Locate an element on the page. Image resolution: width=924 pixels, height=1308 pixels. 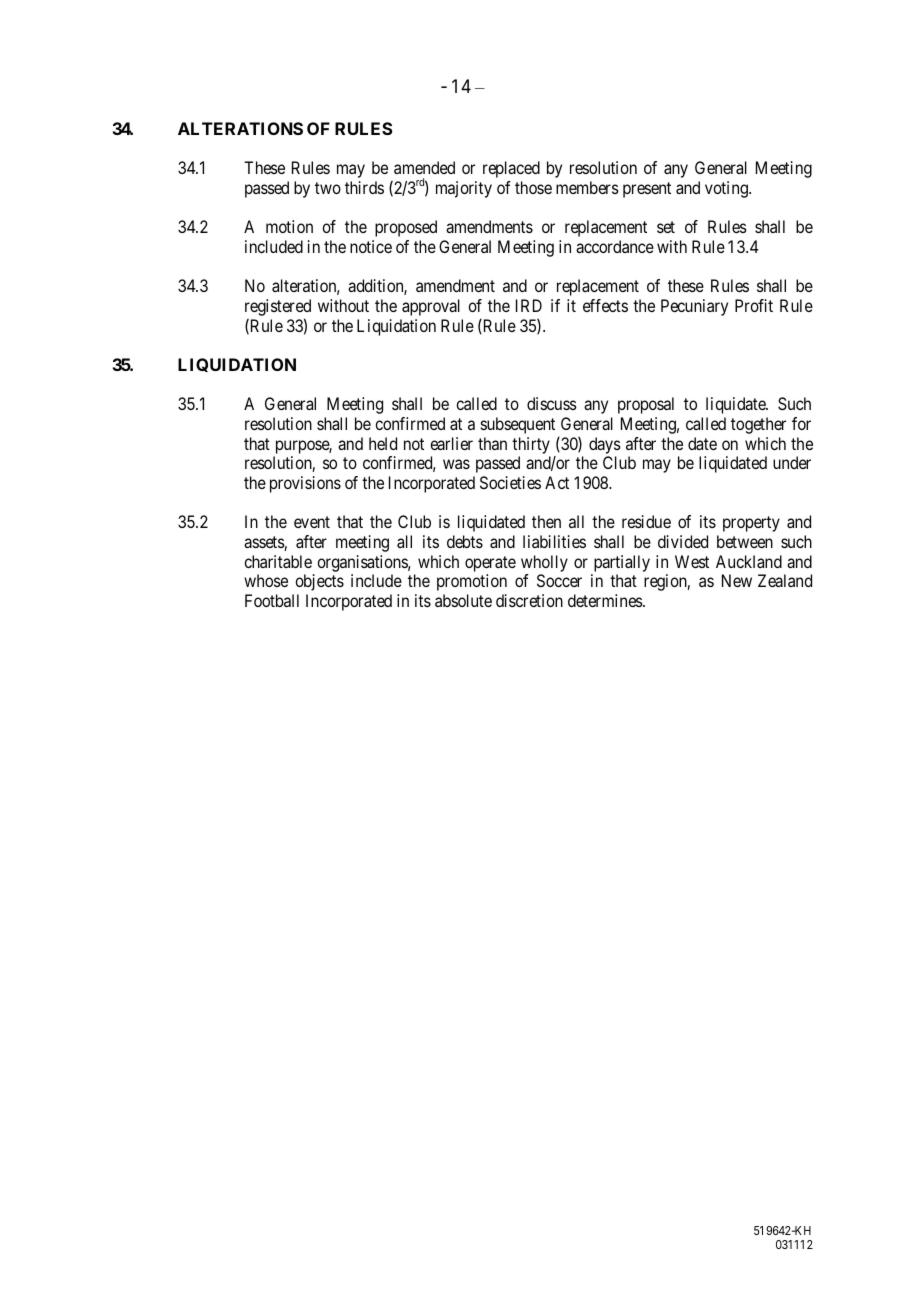
registered is located at coordinates (278, 309).
